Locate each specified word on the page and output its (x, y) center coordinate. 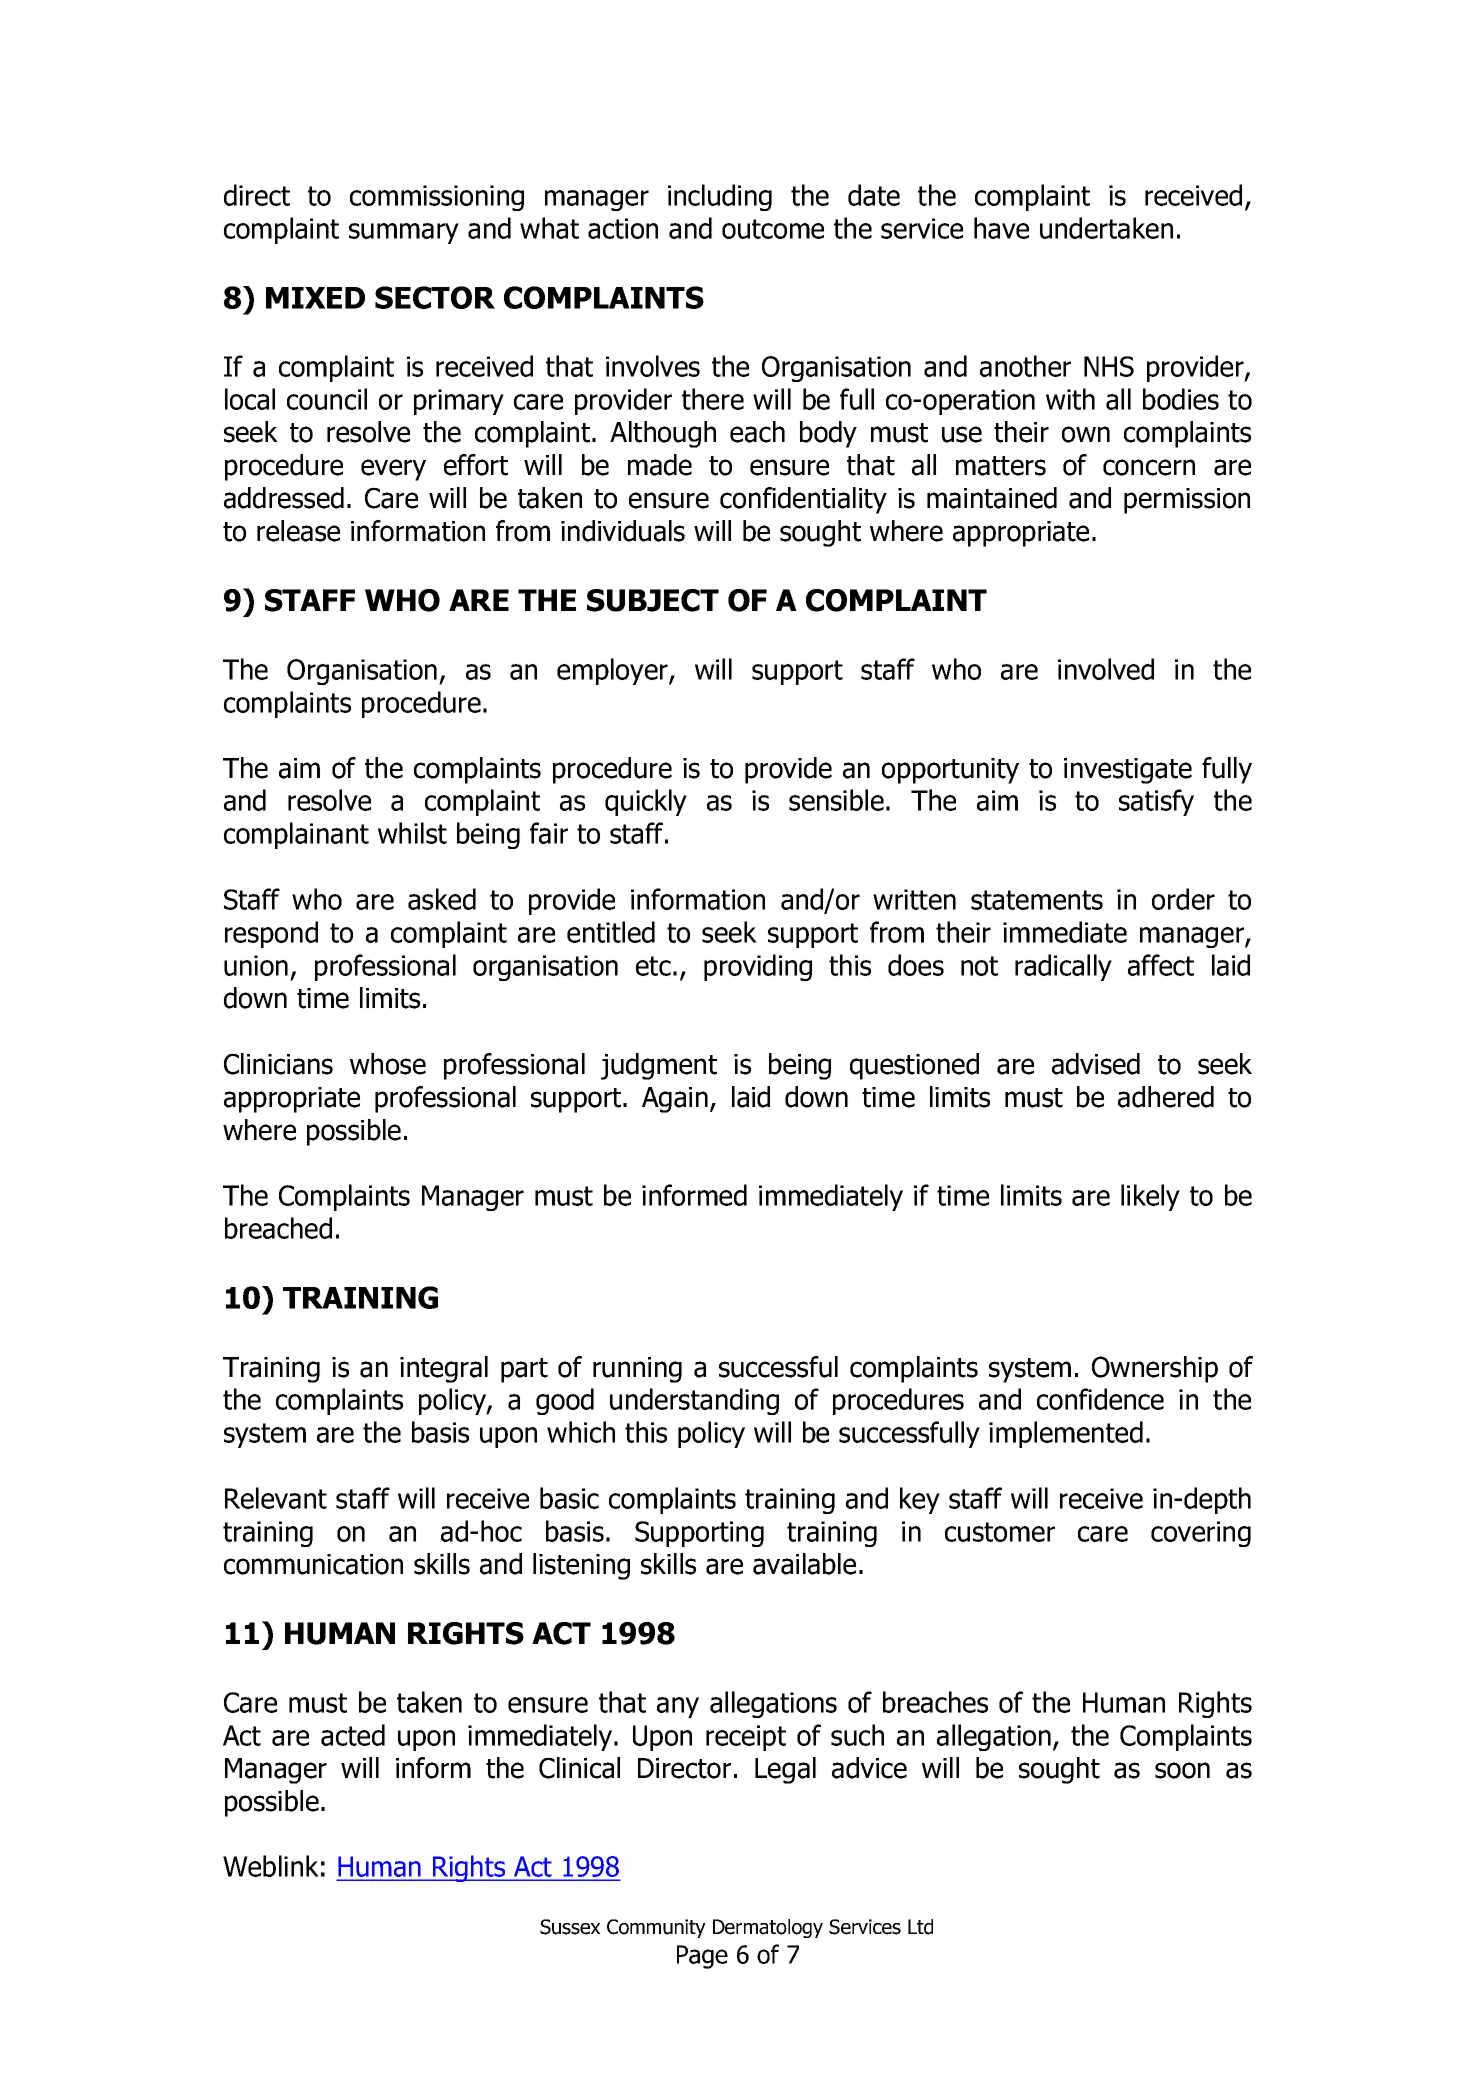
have (1001, 228)
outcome (773, 229)
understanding (694, 1401)
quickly (646, 802)
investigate (1128, 771)
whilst (412, 833)
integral (444, 1369)
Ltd (920, 1927)
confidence (1100, 1399)
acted (353, 1735)
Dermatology (768, 1928)
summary (404, 233)
